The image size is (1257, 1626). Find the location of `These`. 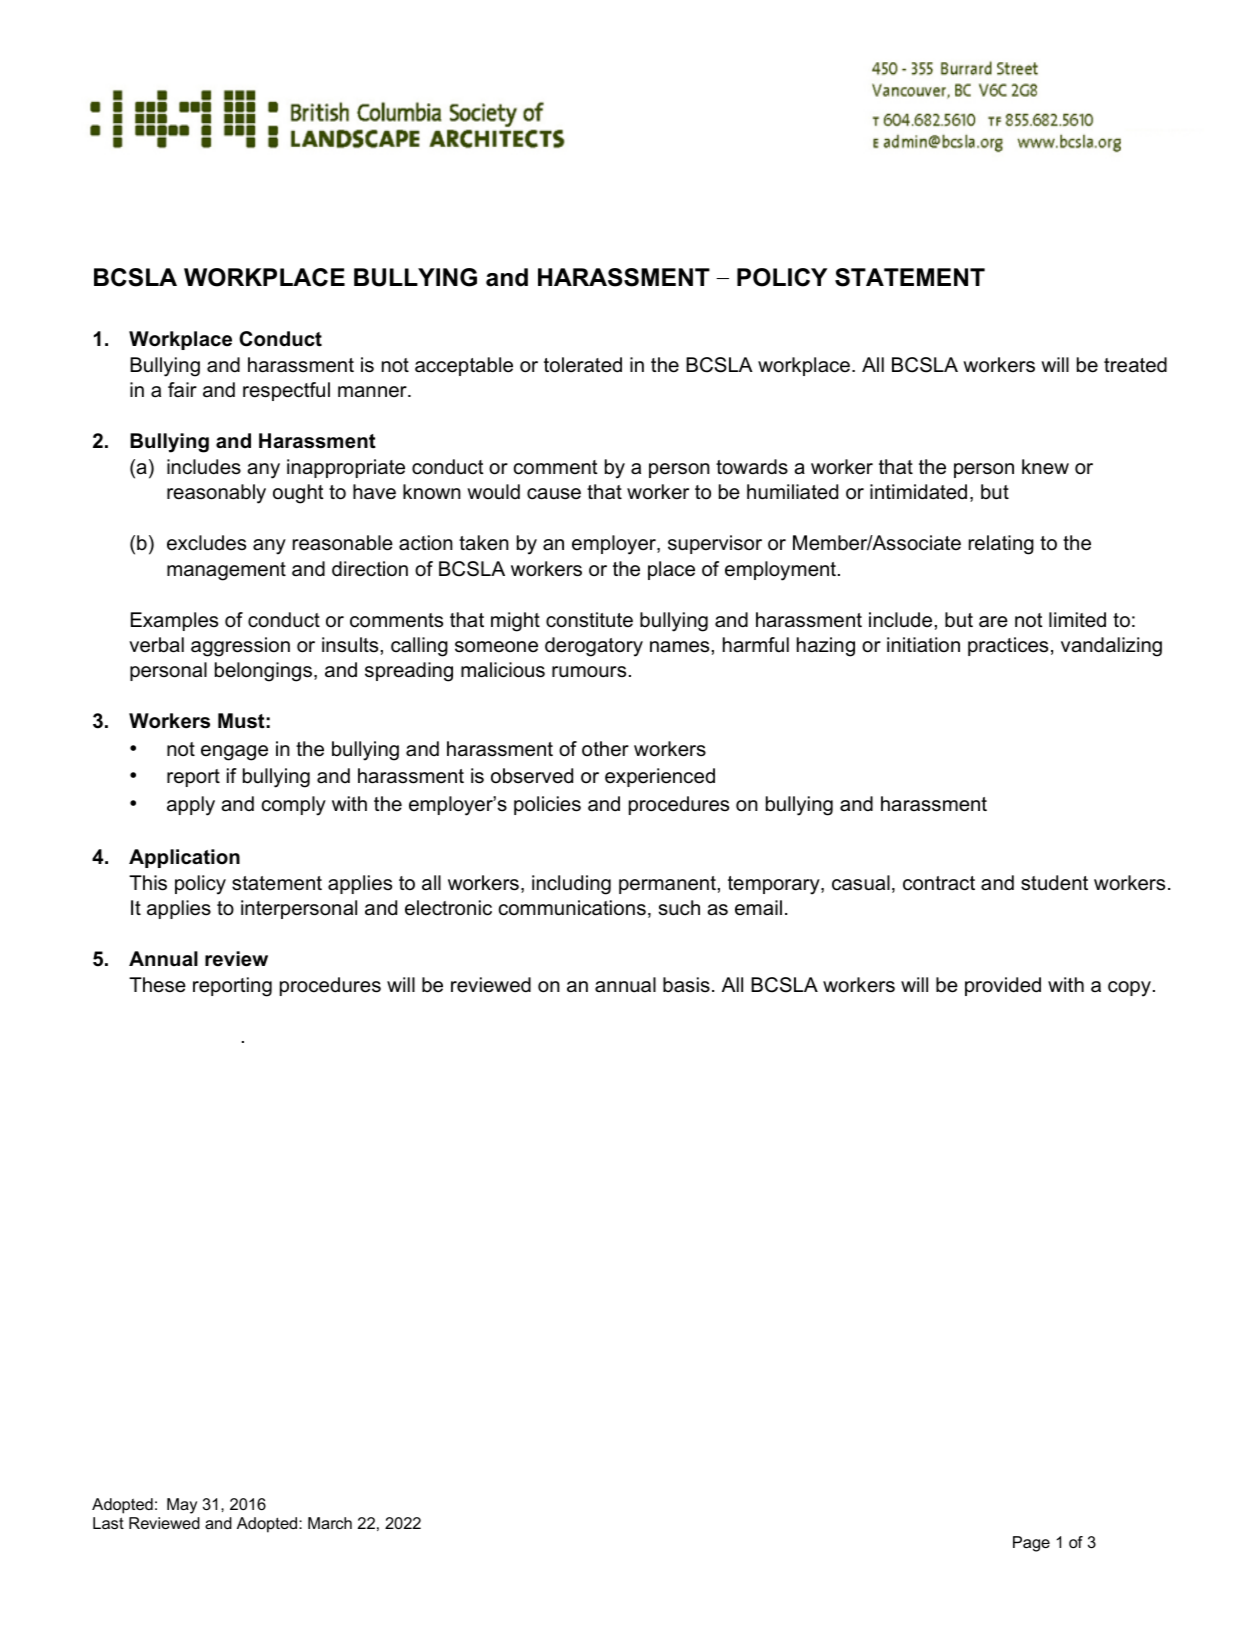

These is located at coordinates (157, 985).
